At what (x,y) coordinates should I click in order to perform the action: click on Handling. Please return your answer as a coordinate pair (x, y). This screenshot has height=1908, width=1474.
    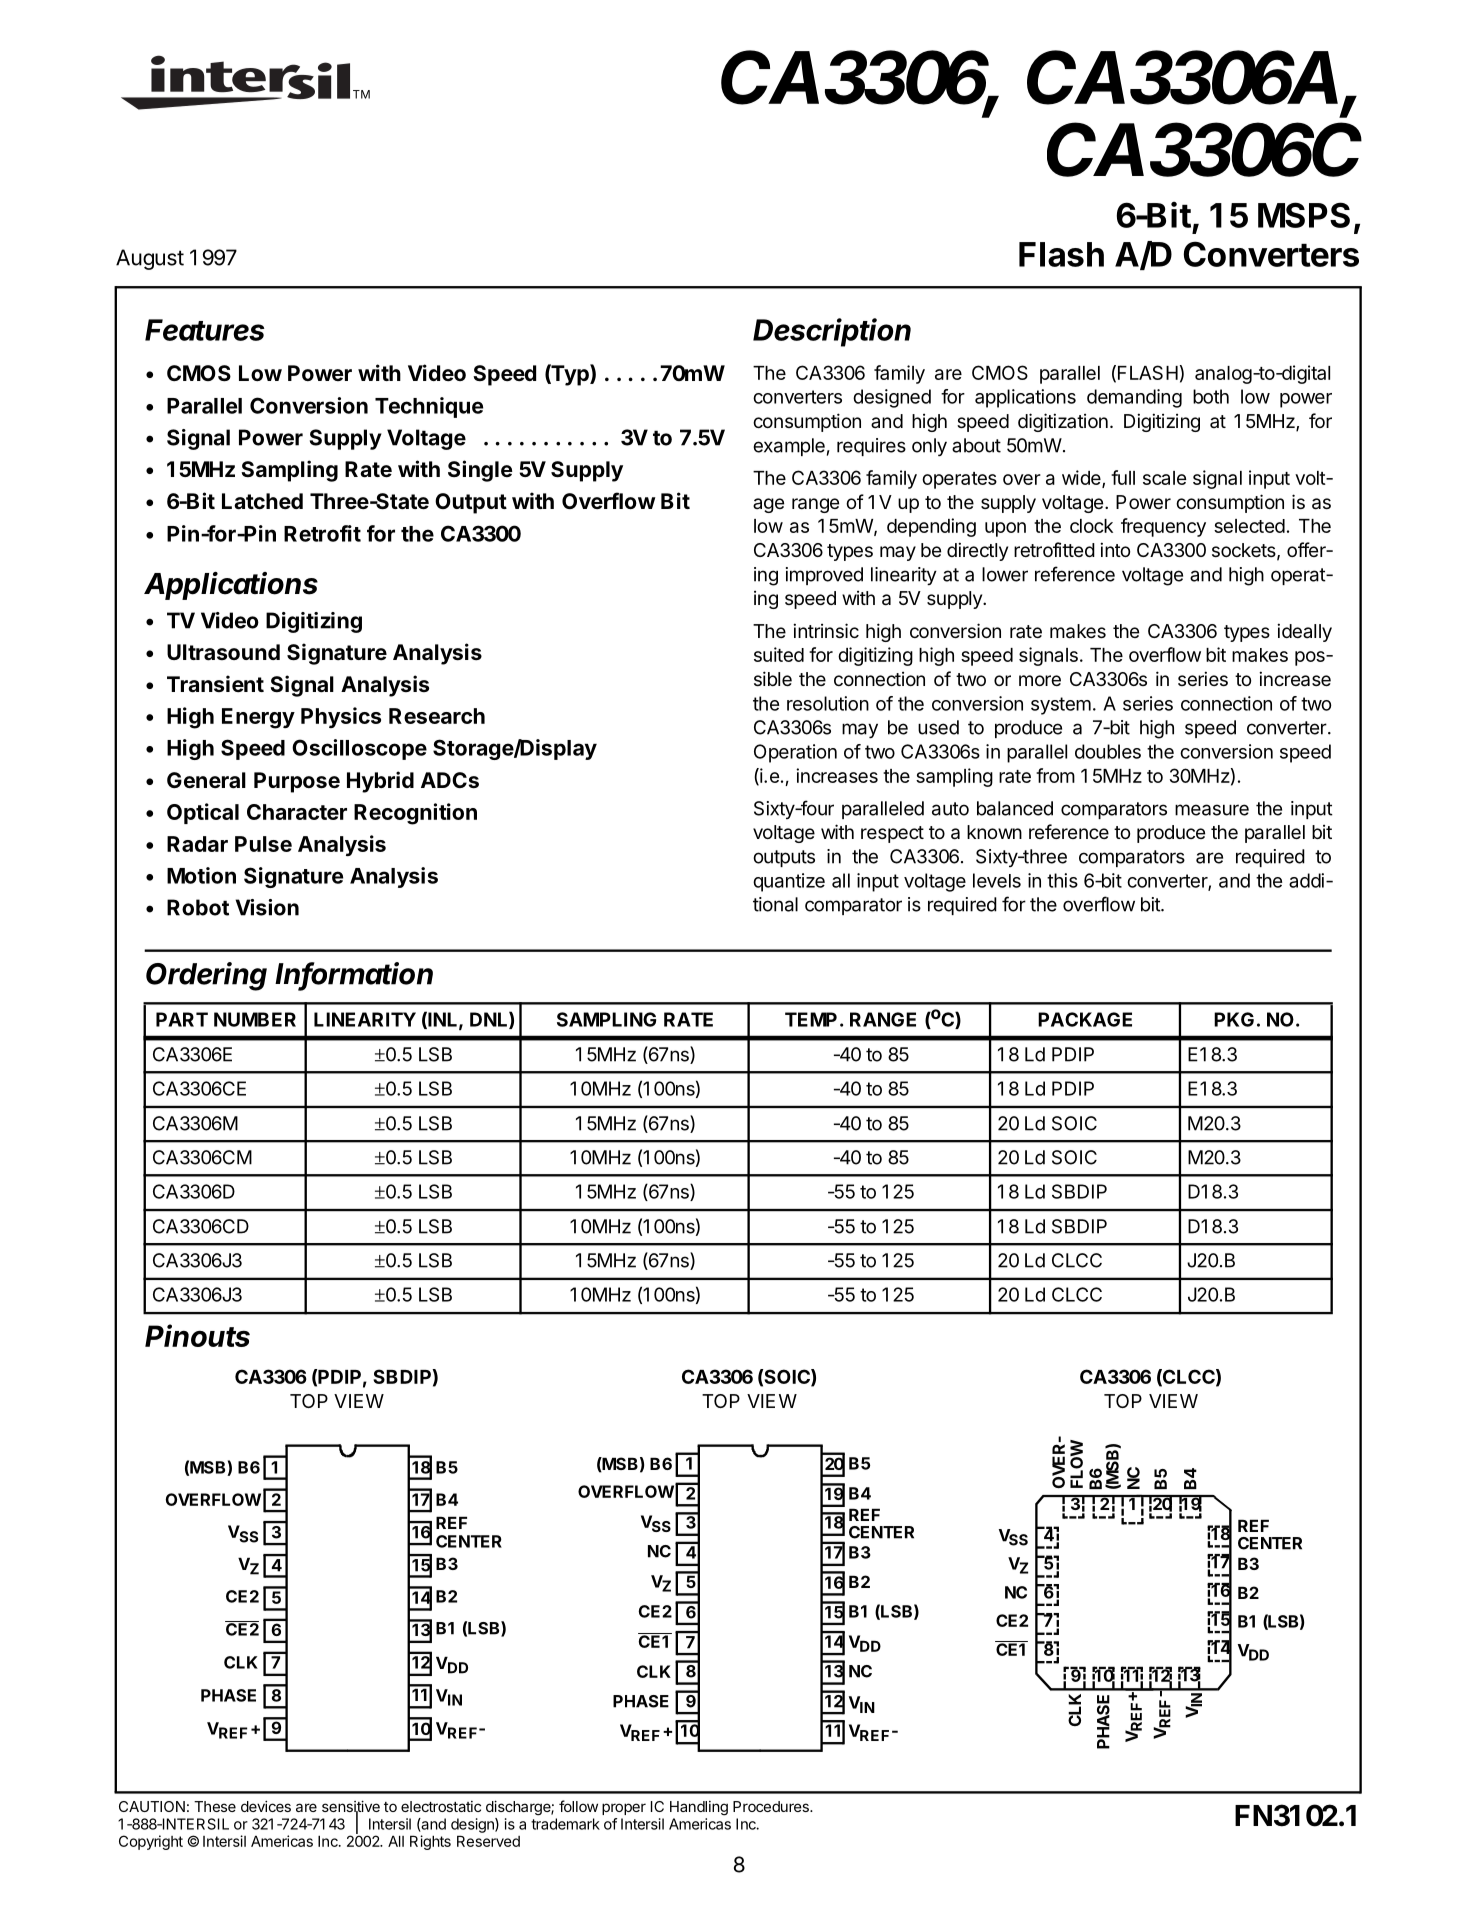
    Looking at the image, I should click on (699, 1808).
